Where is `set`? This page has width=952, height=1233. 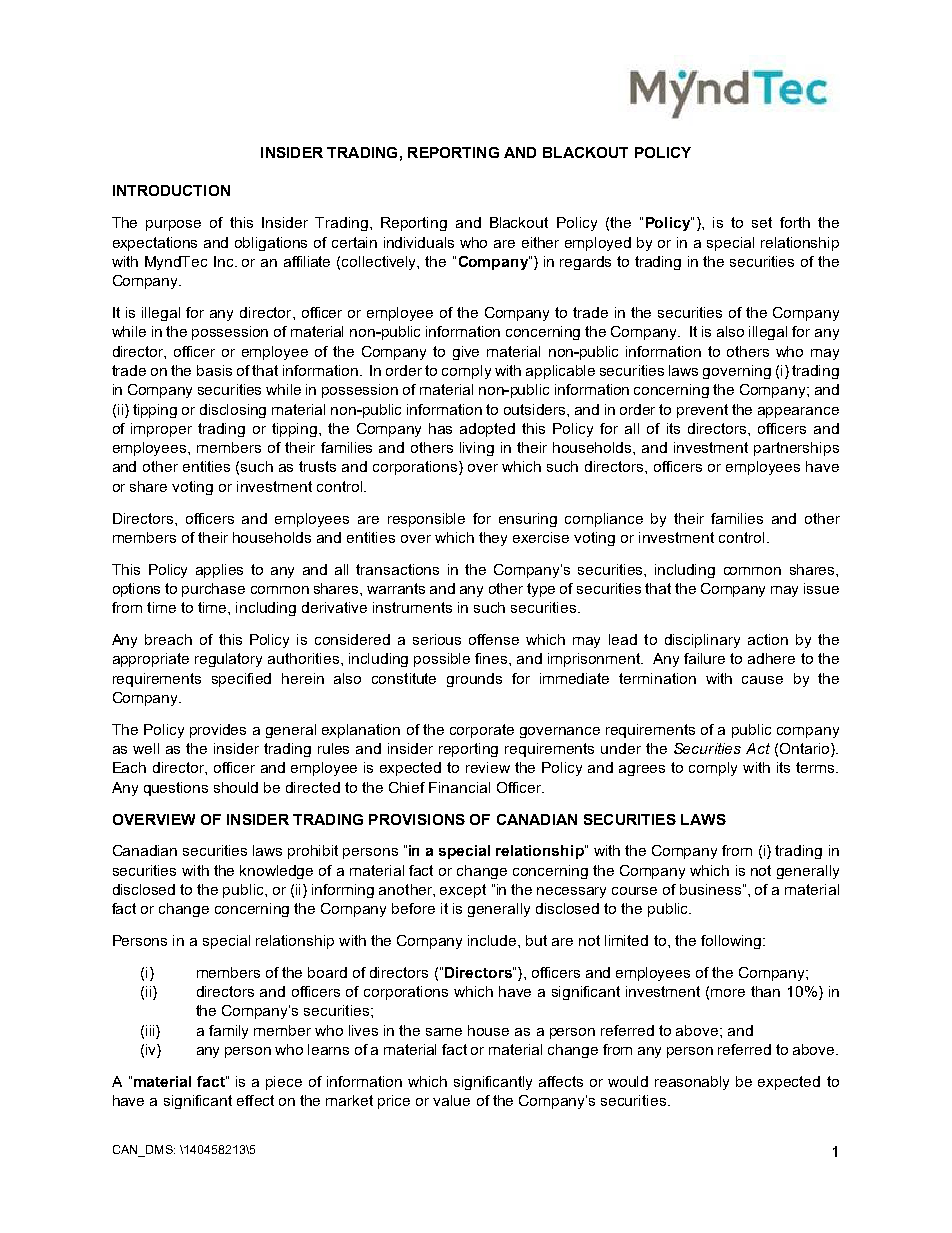 set is located at coordinates (762, 222).
